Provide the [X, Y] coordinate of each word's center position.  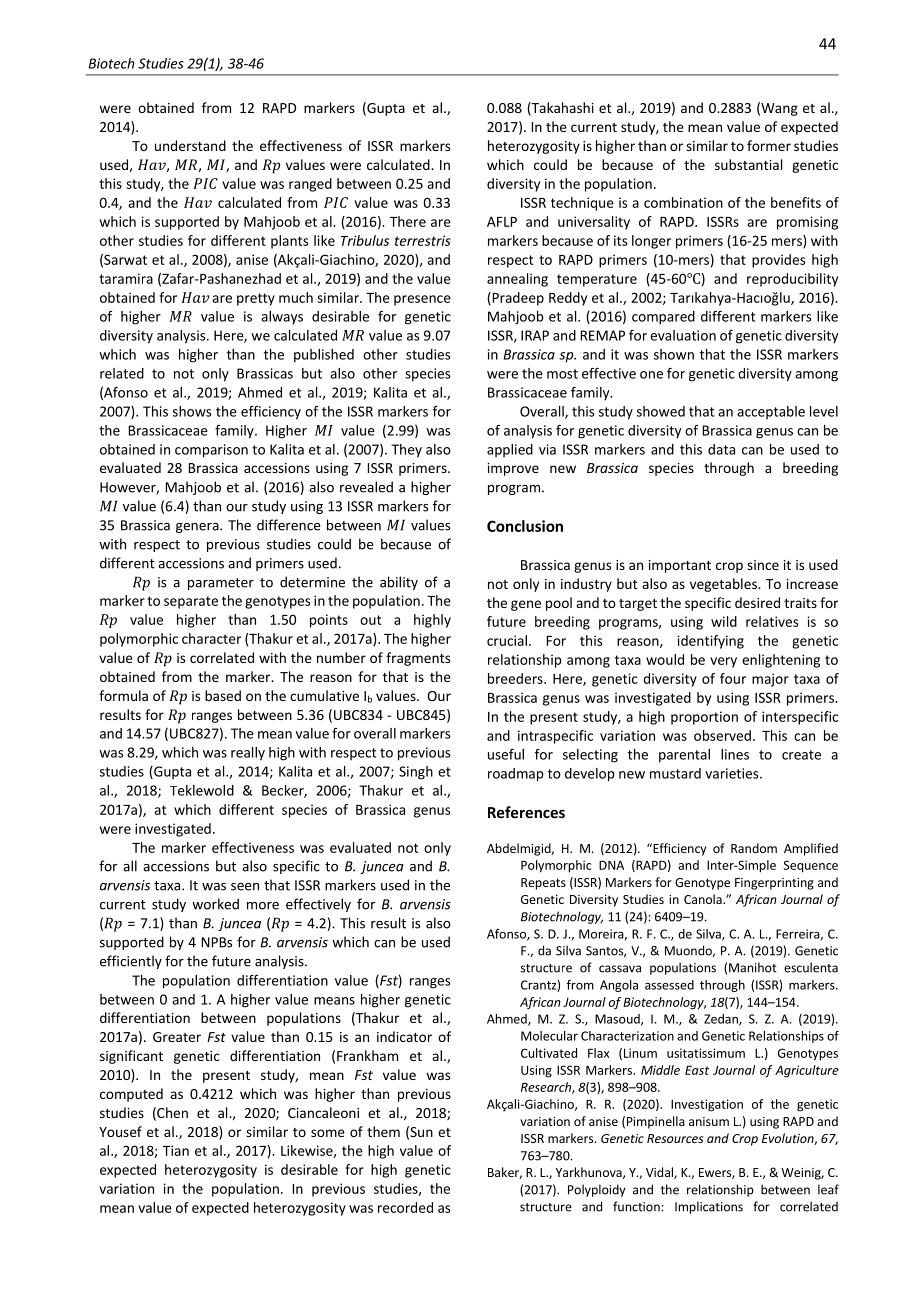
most [562, 374]
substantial [748, 164]
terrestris [423, 240]
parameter [221, 584]
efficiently [131, 962]
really [248, 754]
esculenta [811, 967]
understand [190, 145]
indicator [404, 1036]
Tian [176, 1150]
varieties [733, 773]
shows [192, 411]
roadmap [516, 775]
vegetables [724, 585]
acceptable [771, 412]
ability [399, 583]
